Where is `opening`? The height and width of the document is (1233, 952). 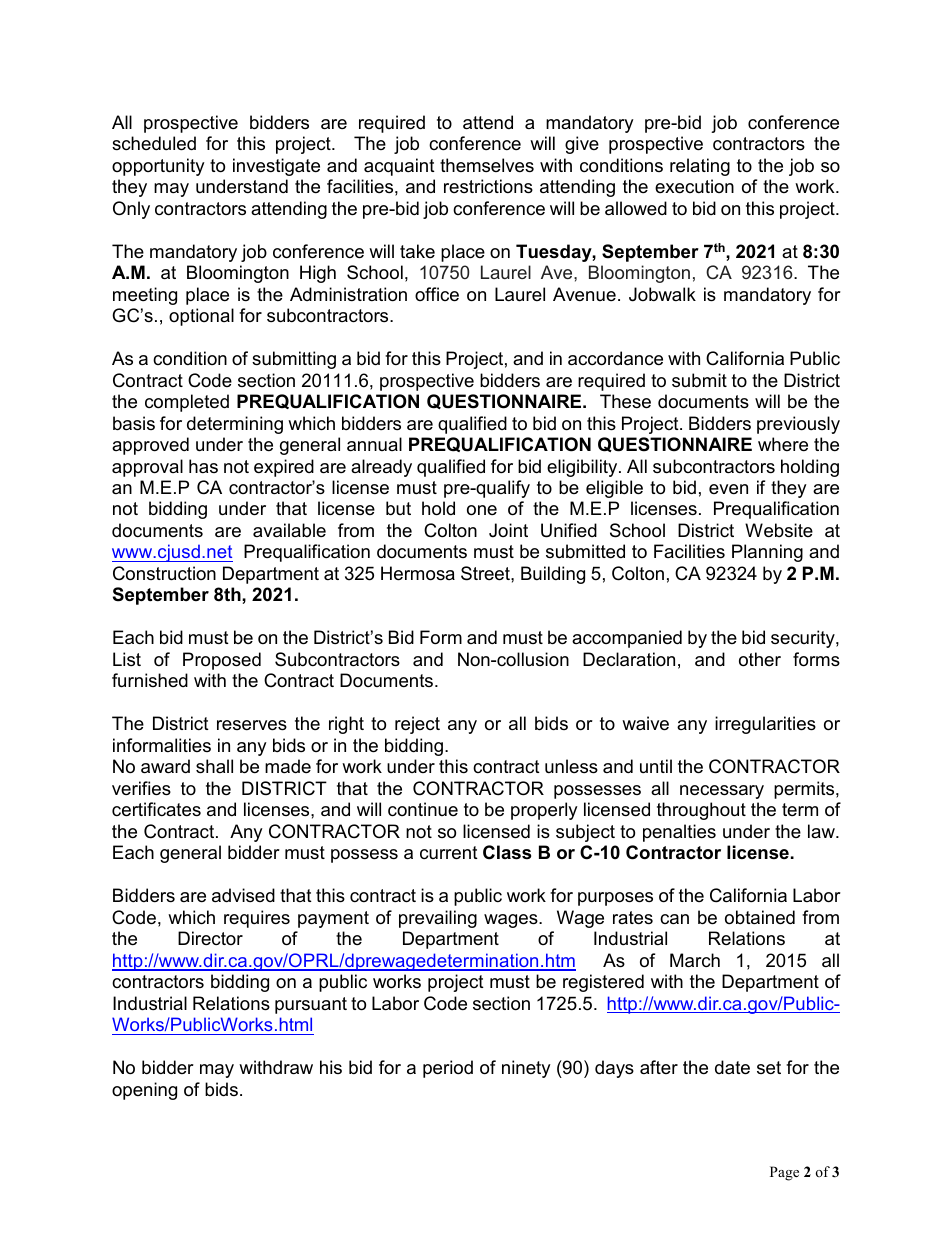
opening is located at coordinates (144, 1091).
